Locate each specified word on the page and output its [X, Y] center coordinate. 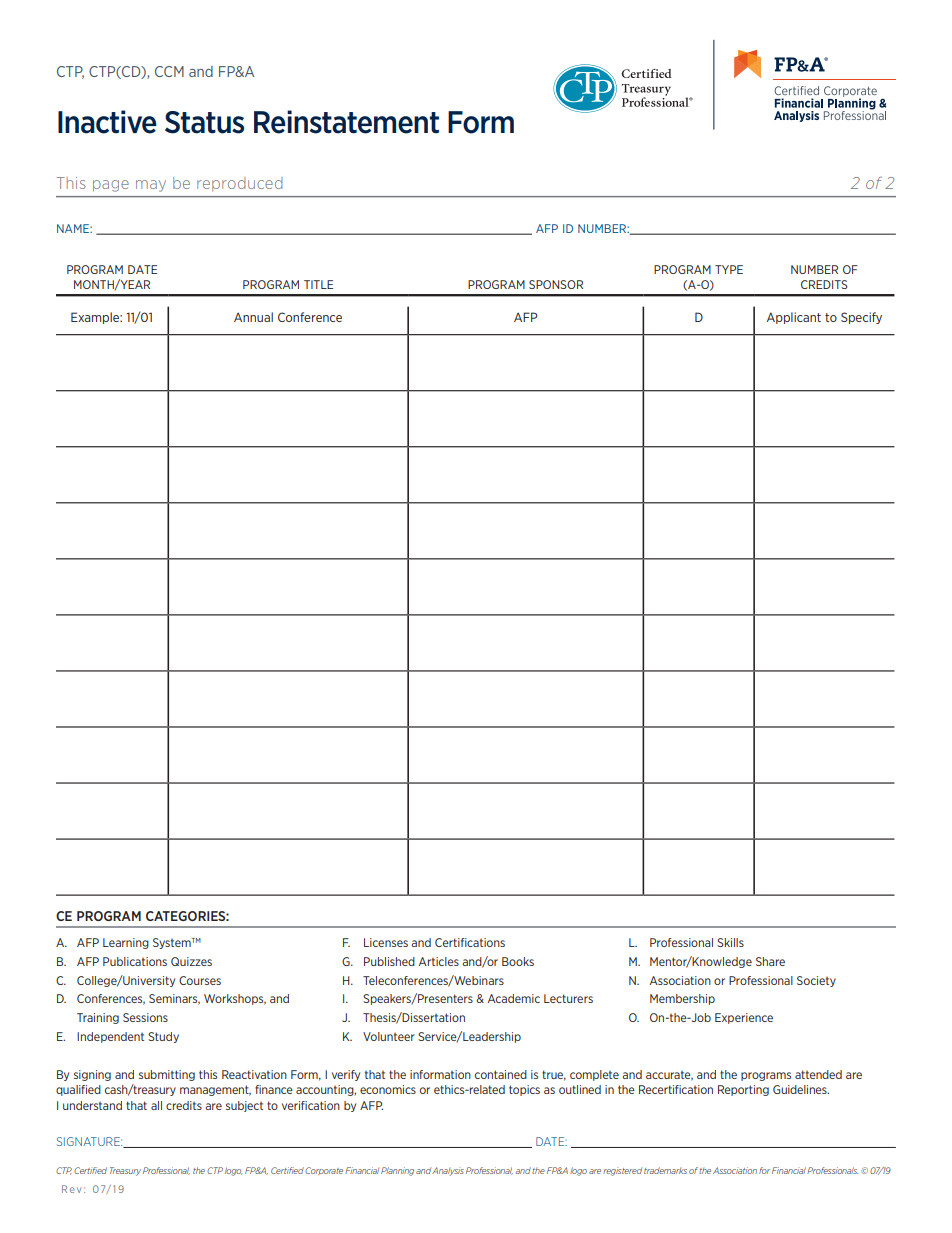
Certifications [470, 942]
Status [204, 122]
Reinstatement [346, 122]
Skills [730, 942]
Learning [126, 943]
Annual [253, 317]
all [156, 1105]
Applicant [794, 318]
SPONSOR [556, 284]
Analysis [448, 1171]
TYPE [729, 269]
